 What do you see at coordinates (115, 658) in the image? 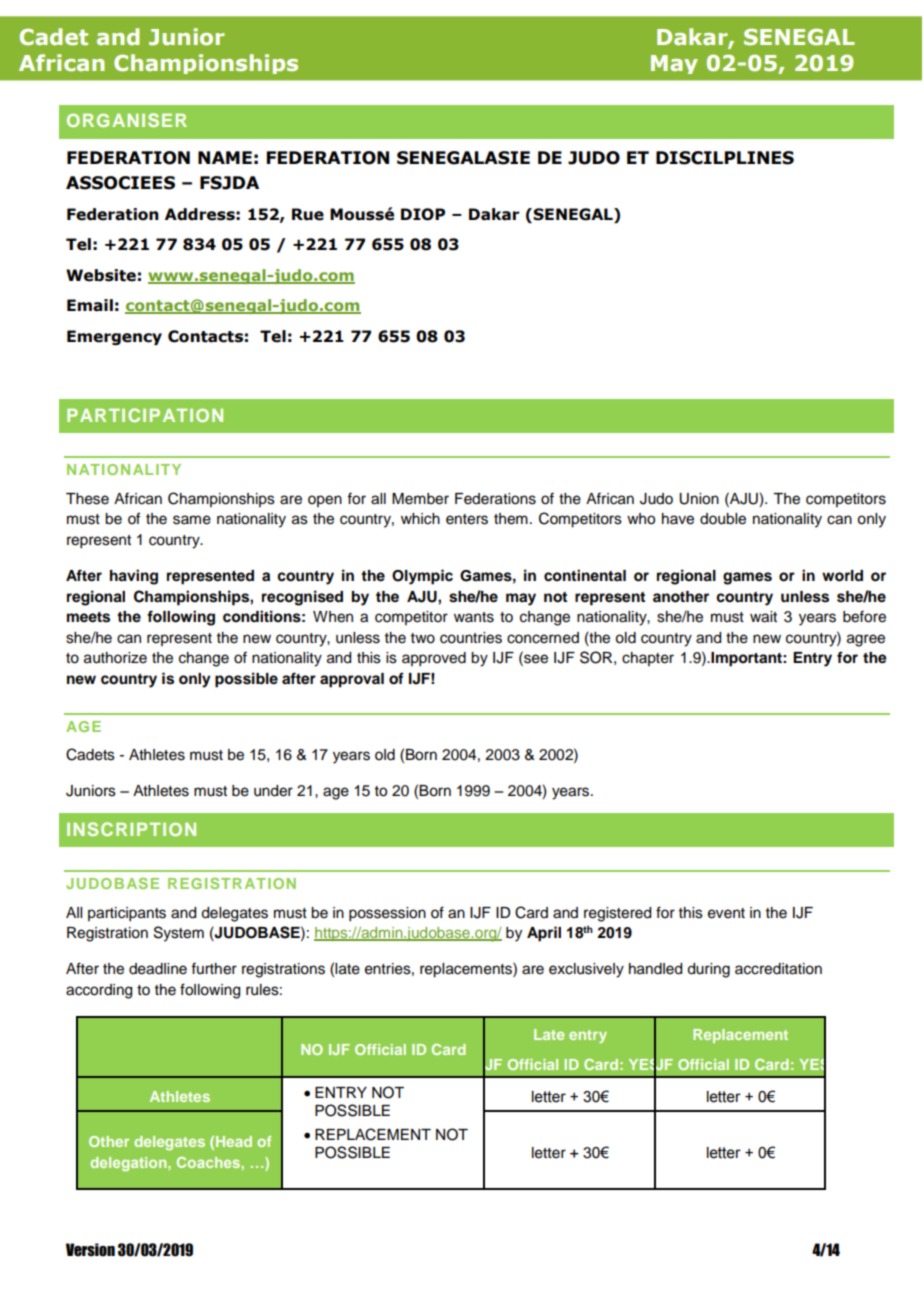
I see `authorize` at bounding box center [115, 658].
